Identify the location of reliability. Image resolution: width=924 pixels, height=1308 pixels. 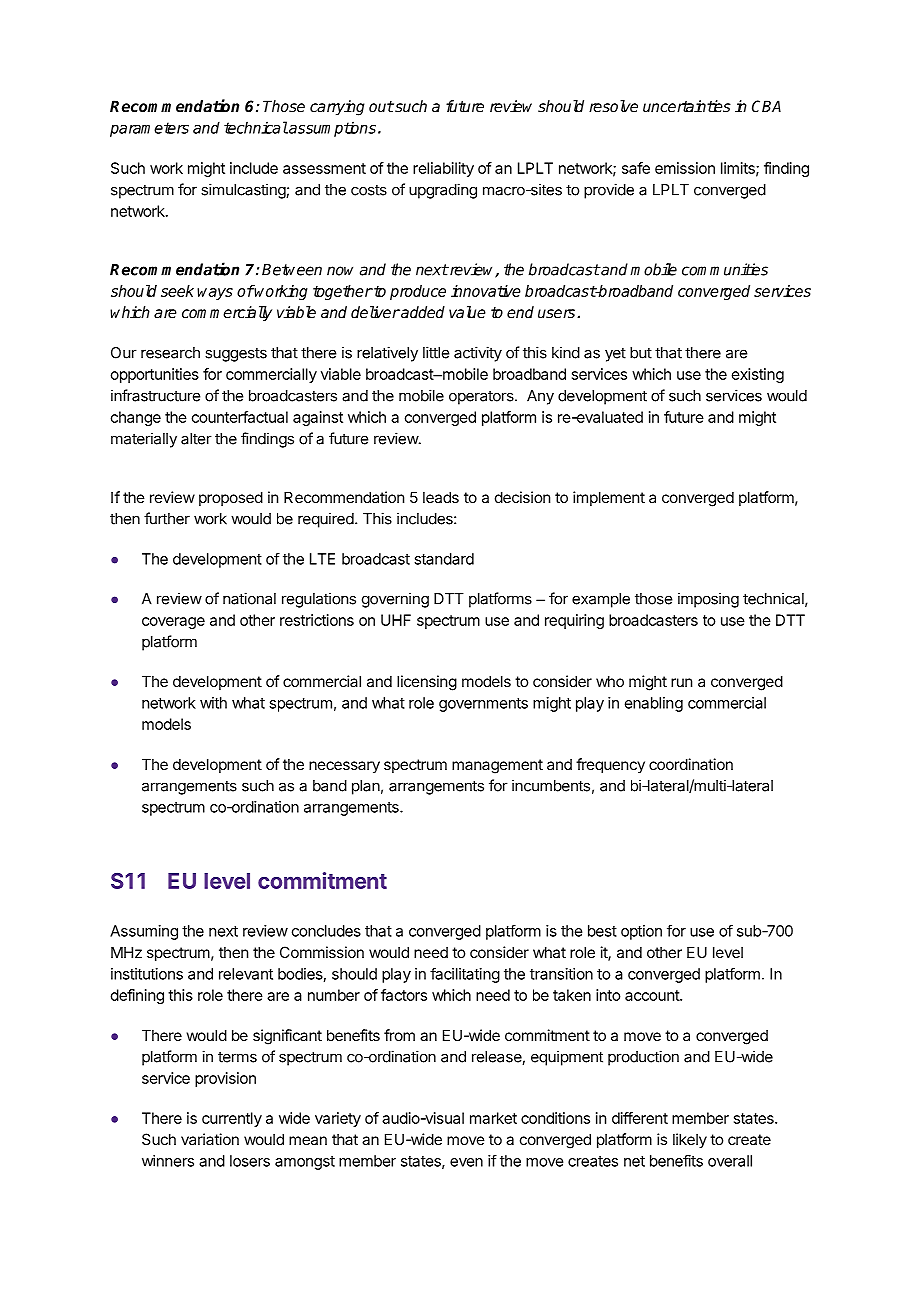
(443, 169).
